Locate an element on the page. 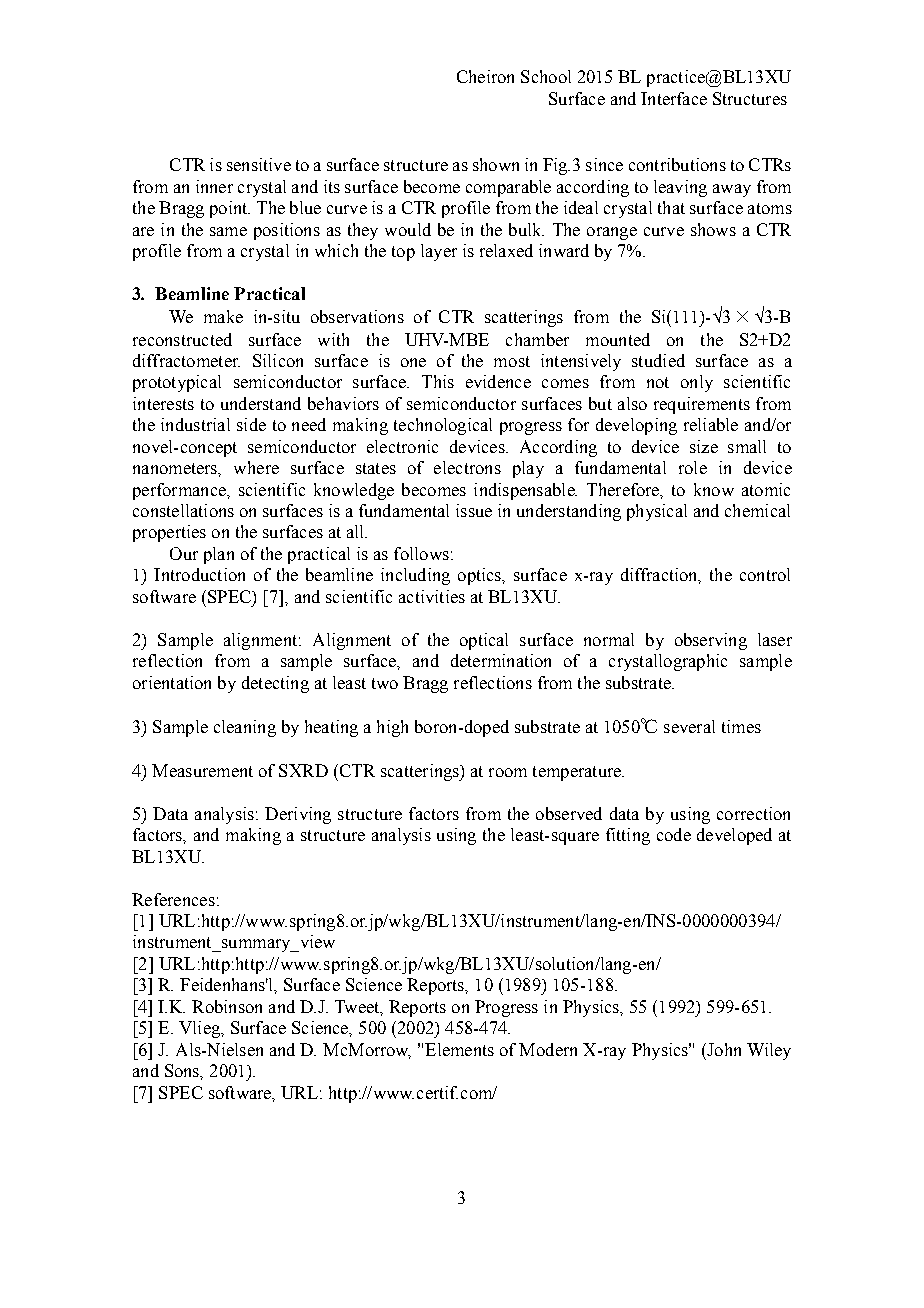 Image resolution: width=924 pixels, height=1308 pixels. side is located at coordinates (251, 424).
